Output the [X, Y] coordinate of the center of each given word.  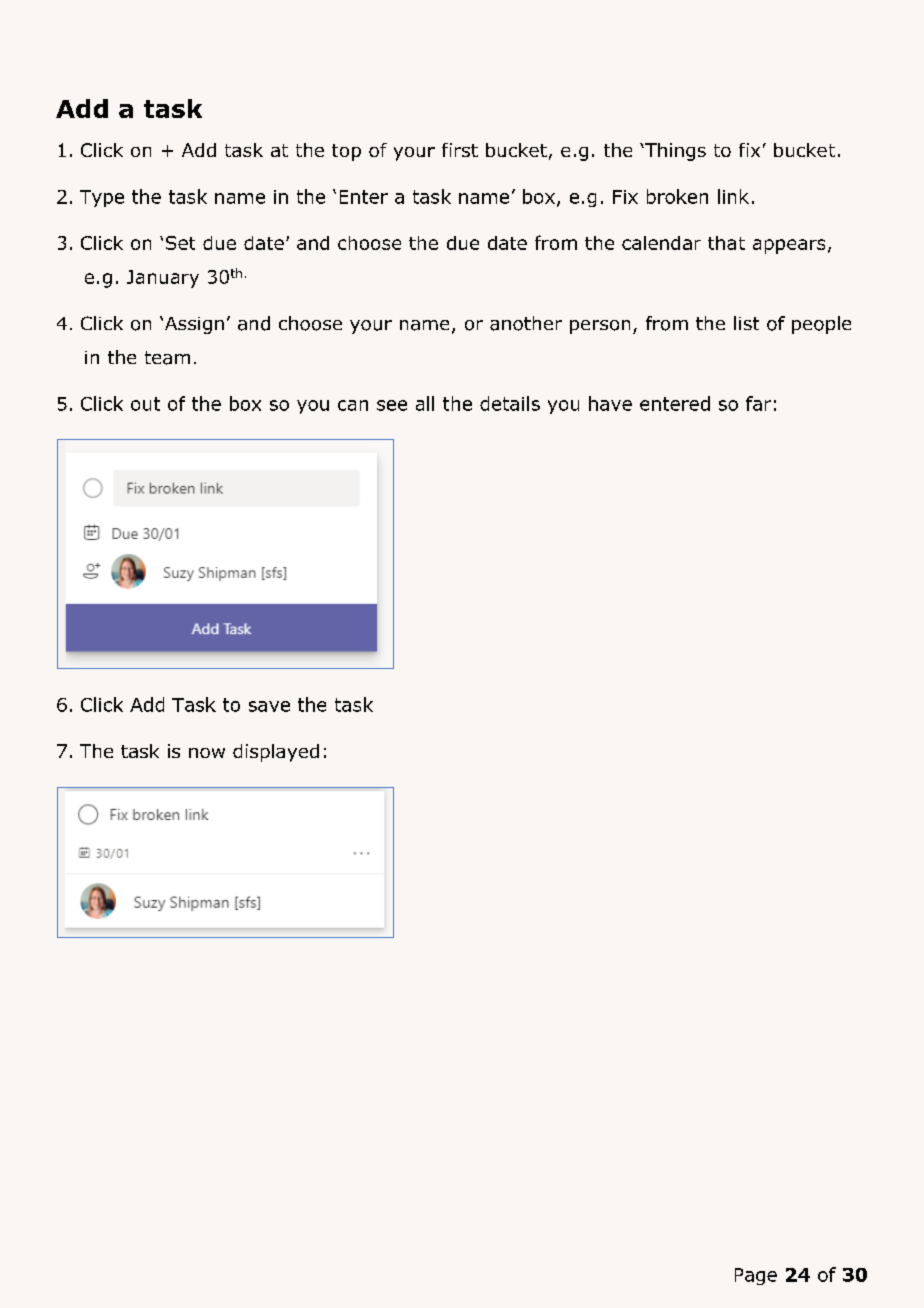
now [207, 753]
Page [756, 1276]
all [425, 403]
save [269, 706]
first [460, 150]
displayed [276, 753]
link [733, 196]
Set [180, 243]
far [758, 403]
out [145, 404]
